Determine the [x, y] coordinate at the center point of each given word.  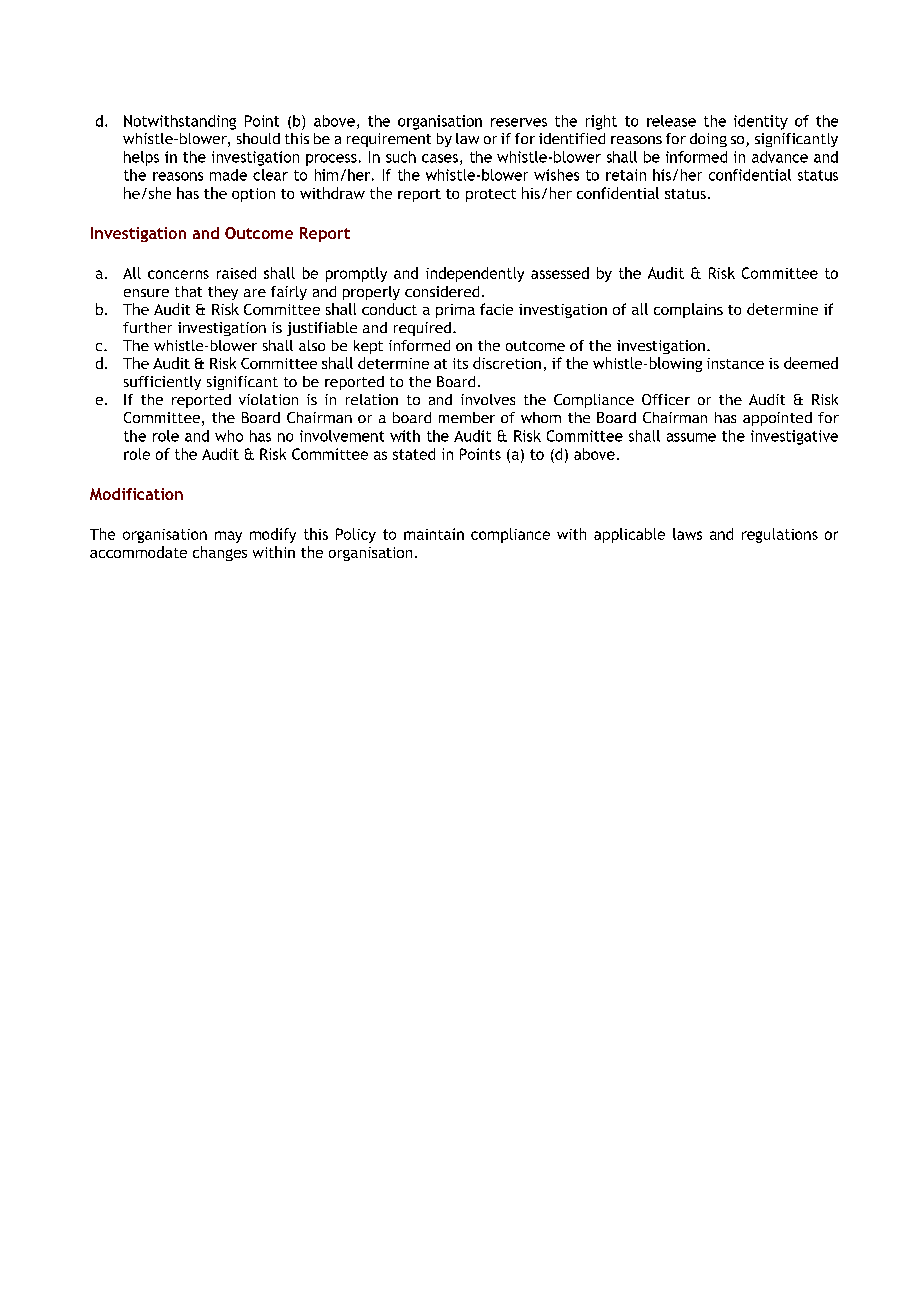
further [147, 327]
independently [475, 274]
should [258, 138]
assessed [560, 273]
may [228, 537]
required [422, 329]
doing [708, 140]
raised [236, 273]
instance [735, 363]
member [467, 417]
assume [691, 437]
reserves [519, 122]
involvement [342, 436]
